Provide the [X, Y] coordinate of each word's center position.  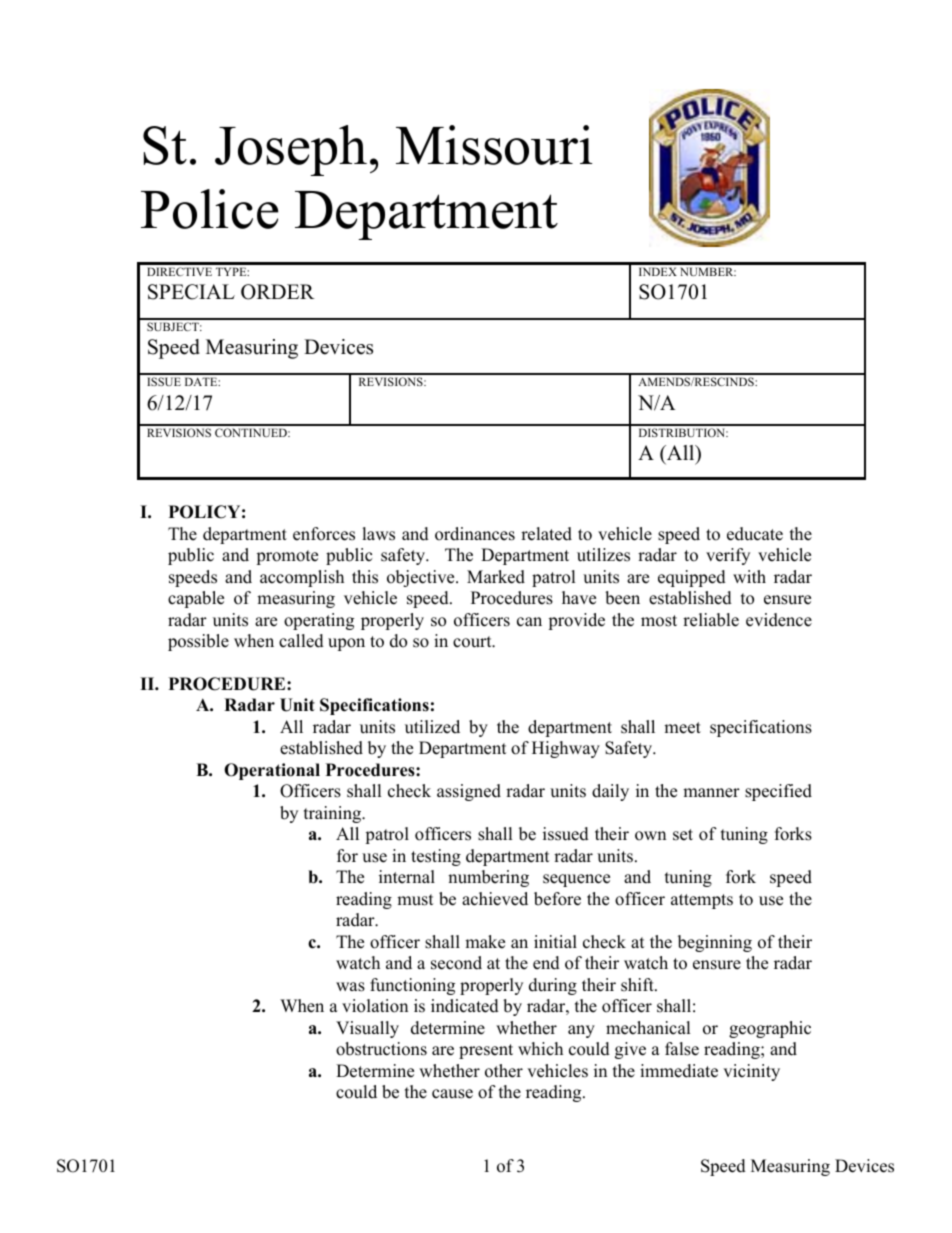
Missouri [494, 145]
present [486, 1051]
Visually [367, 1029]
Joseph [291, 150]
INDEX [658, 271]
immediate [679, 1071]
